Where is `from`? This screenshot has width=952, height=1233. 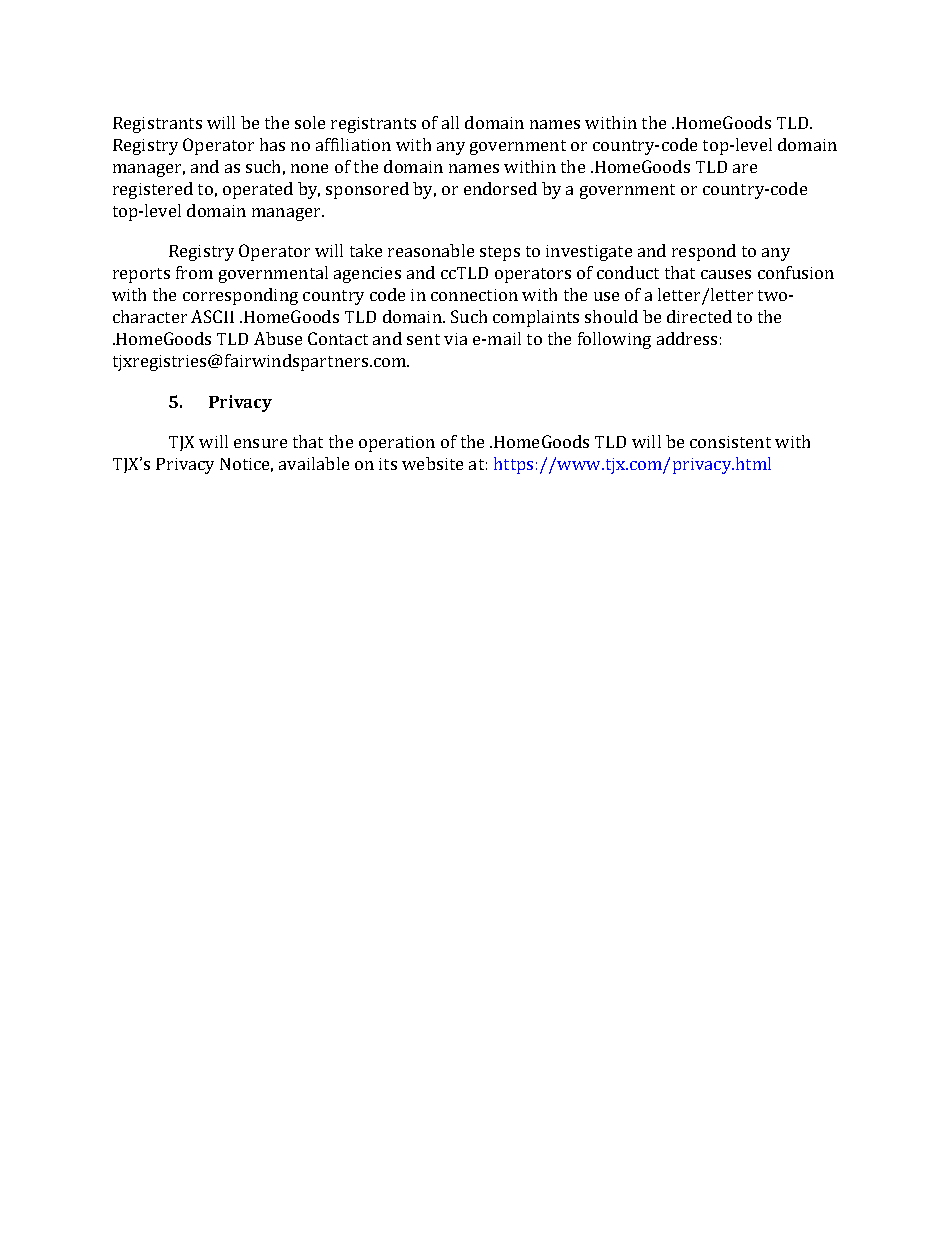
from is located at coordinates (194, 272).
